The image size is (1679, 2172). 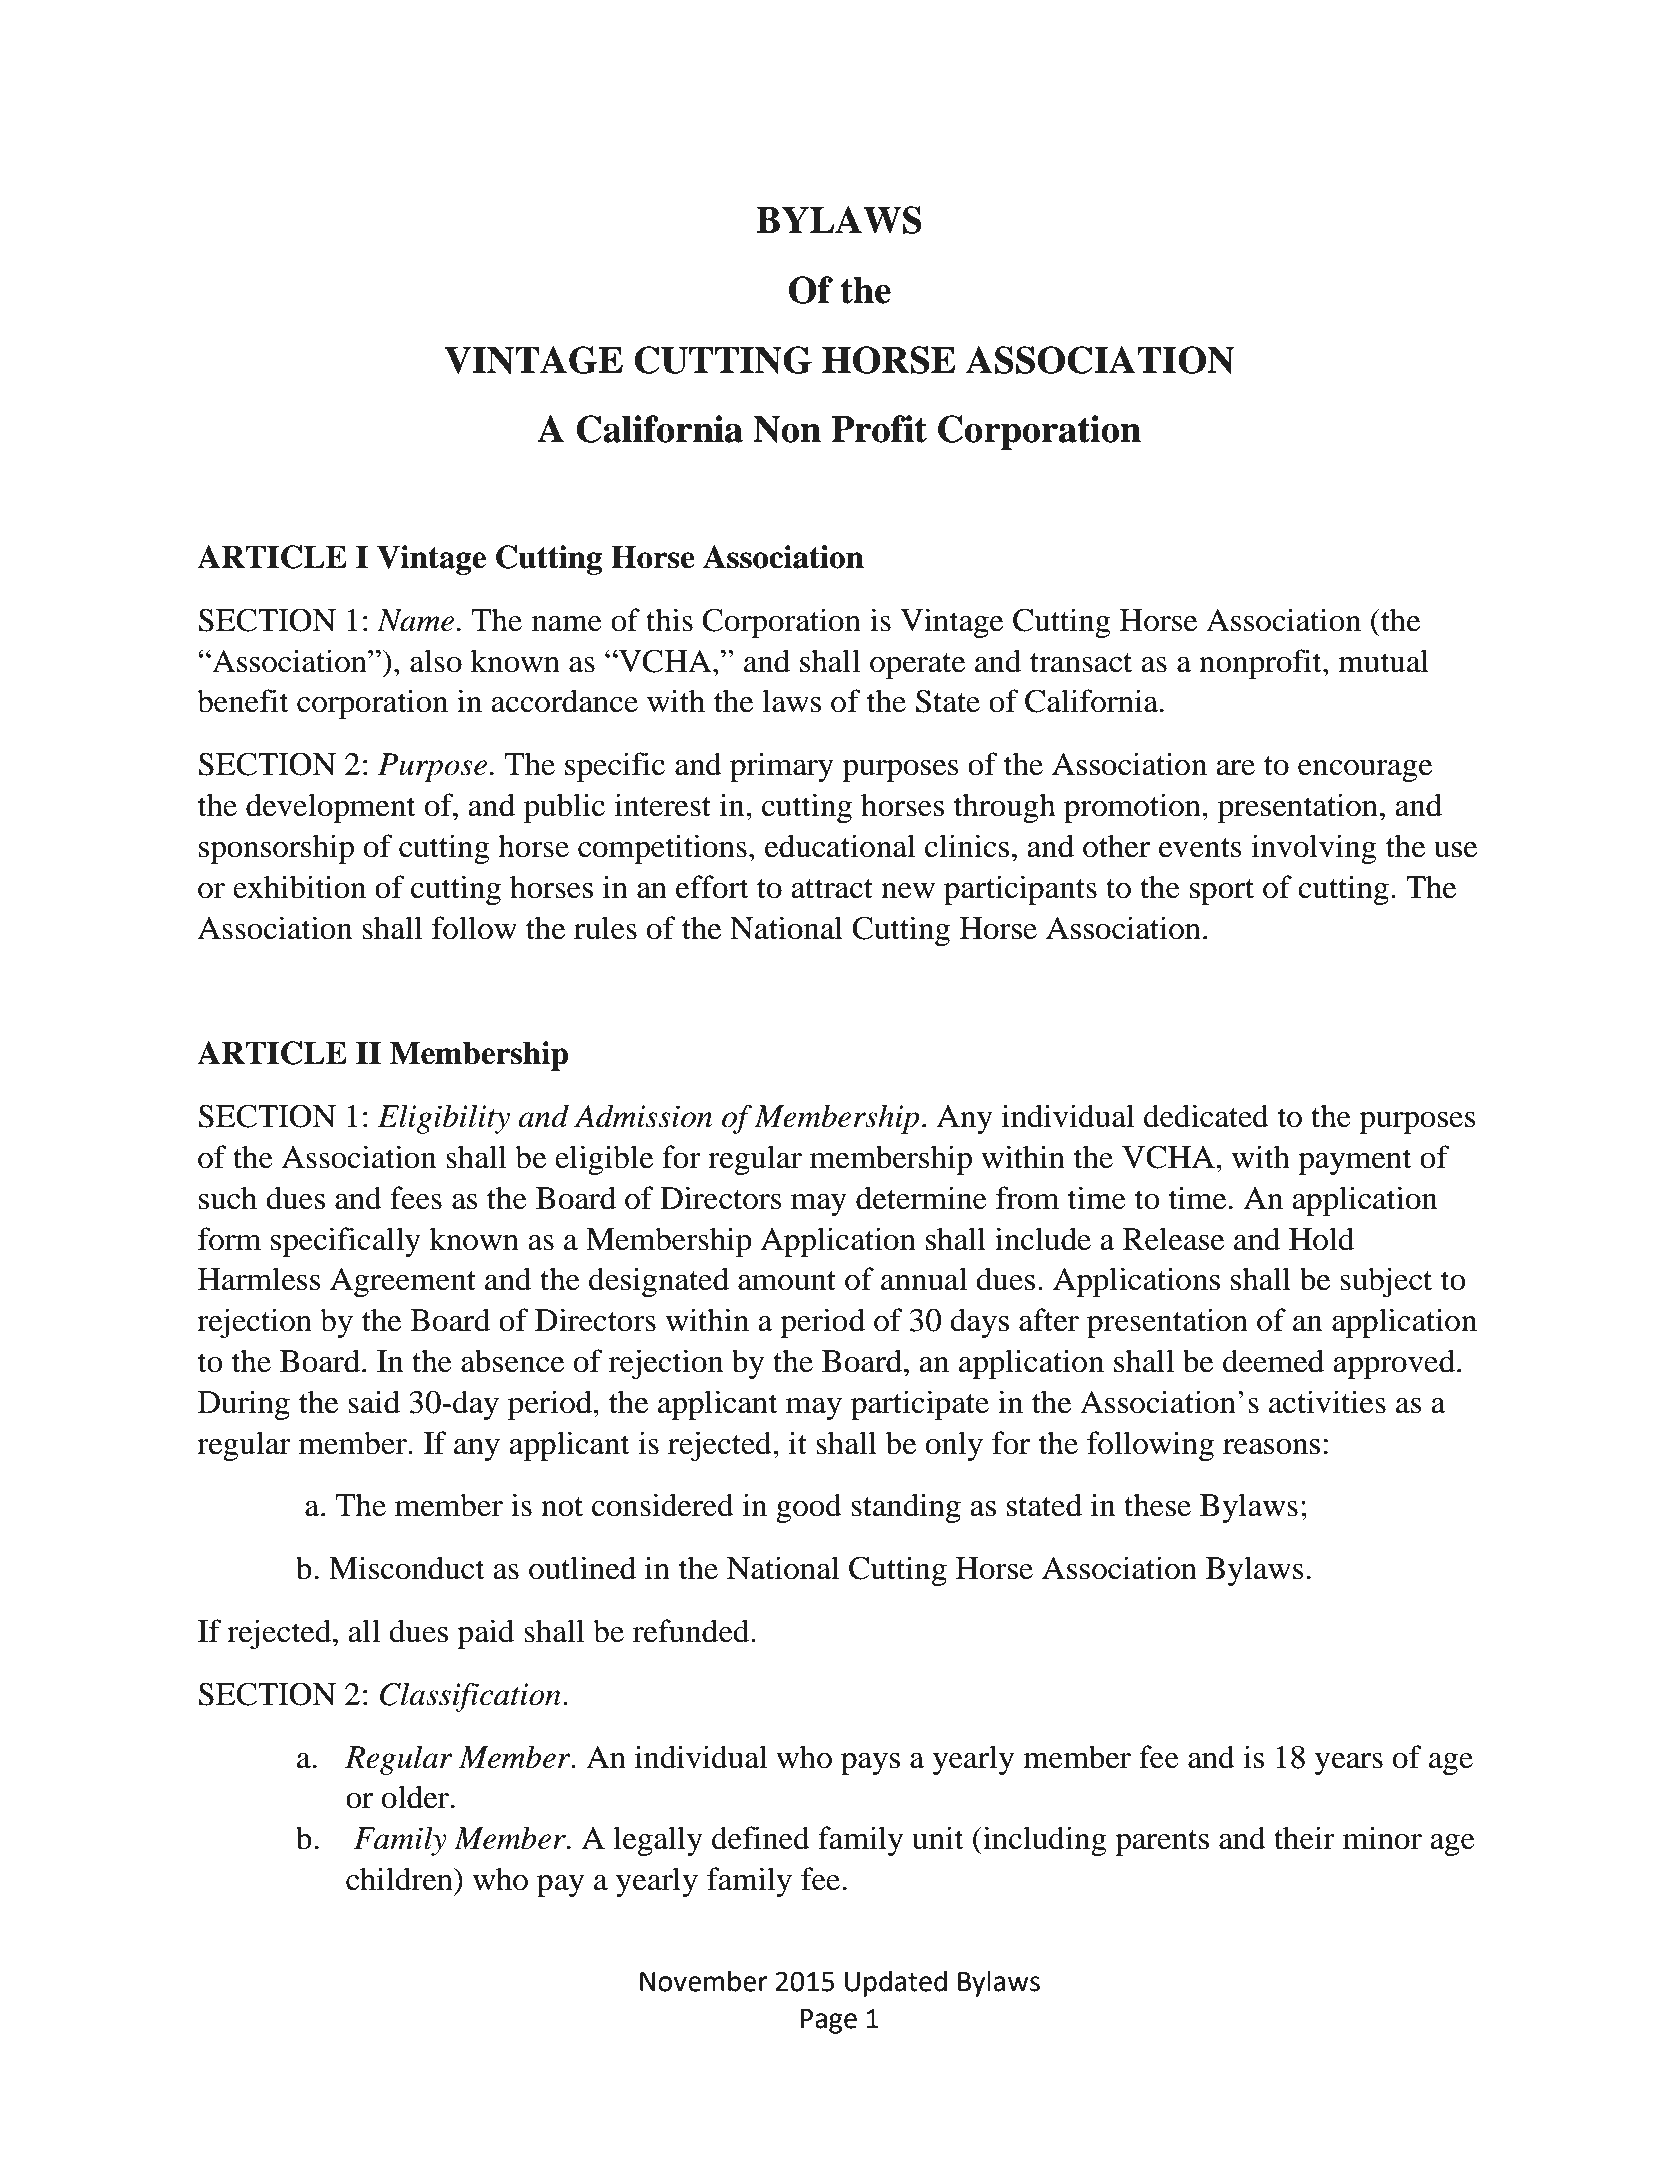 What do you see at coordinates (1157, 1505) in the screenshot?
I see `these` at bounding box center [1157, 1505].
